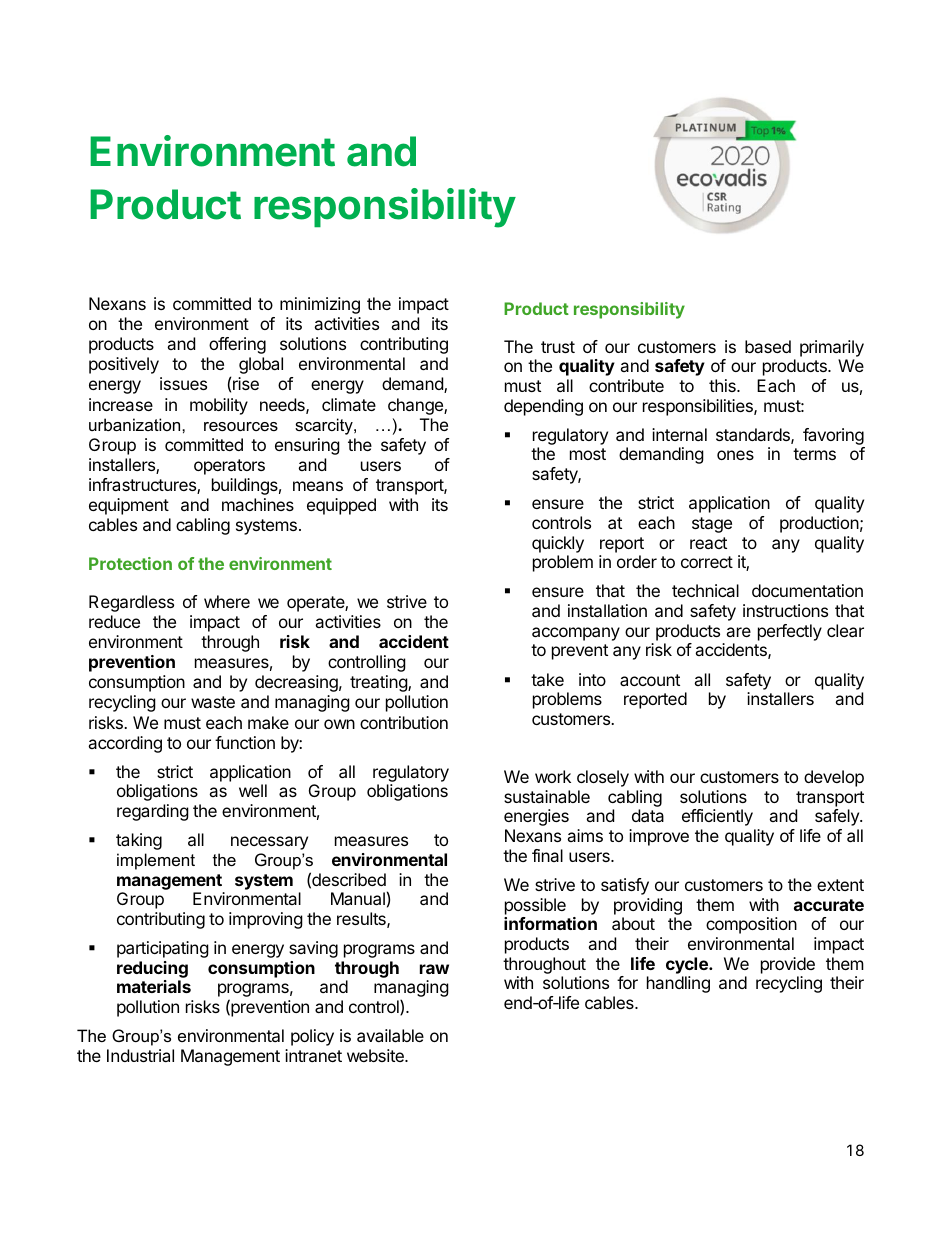 This screenshot has width=952, height=1233. What do you see at coordinates (140, 1055) in the screenshot?
I see `Industrial` at bounding box center [140, 1055].
